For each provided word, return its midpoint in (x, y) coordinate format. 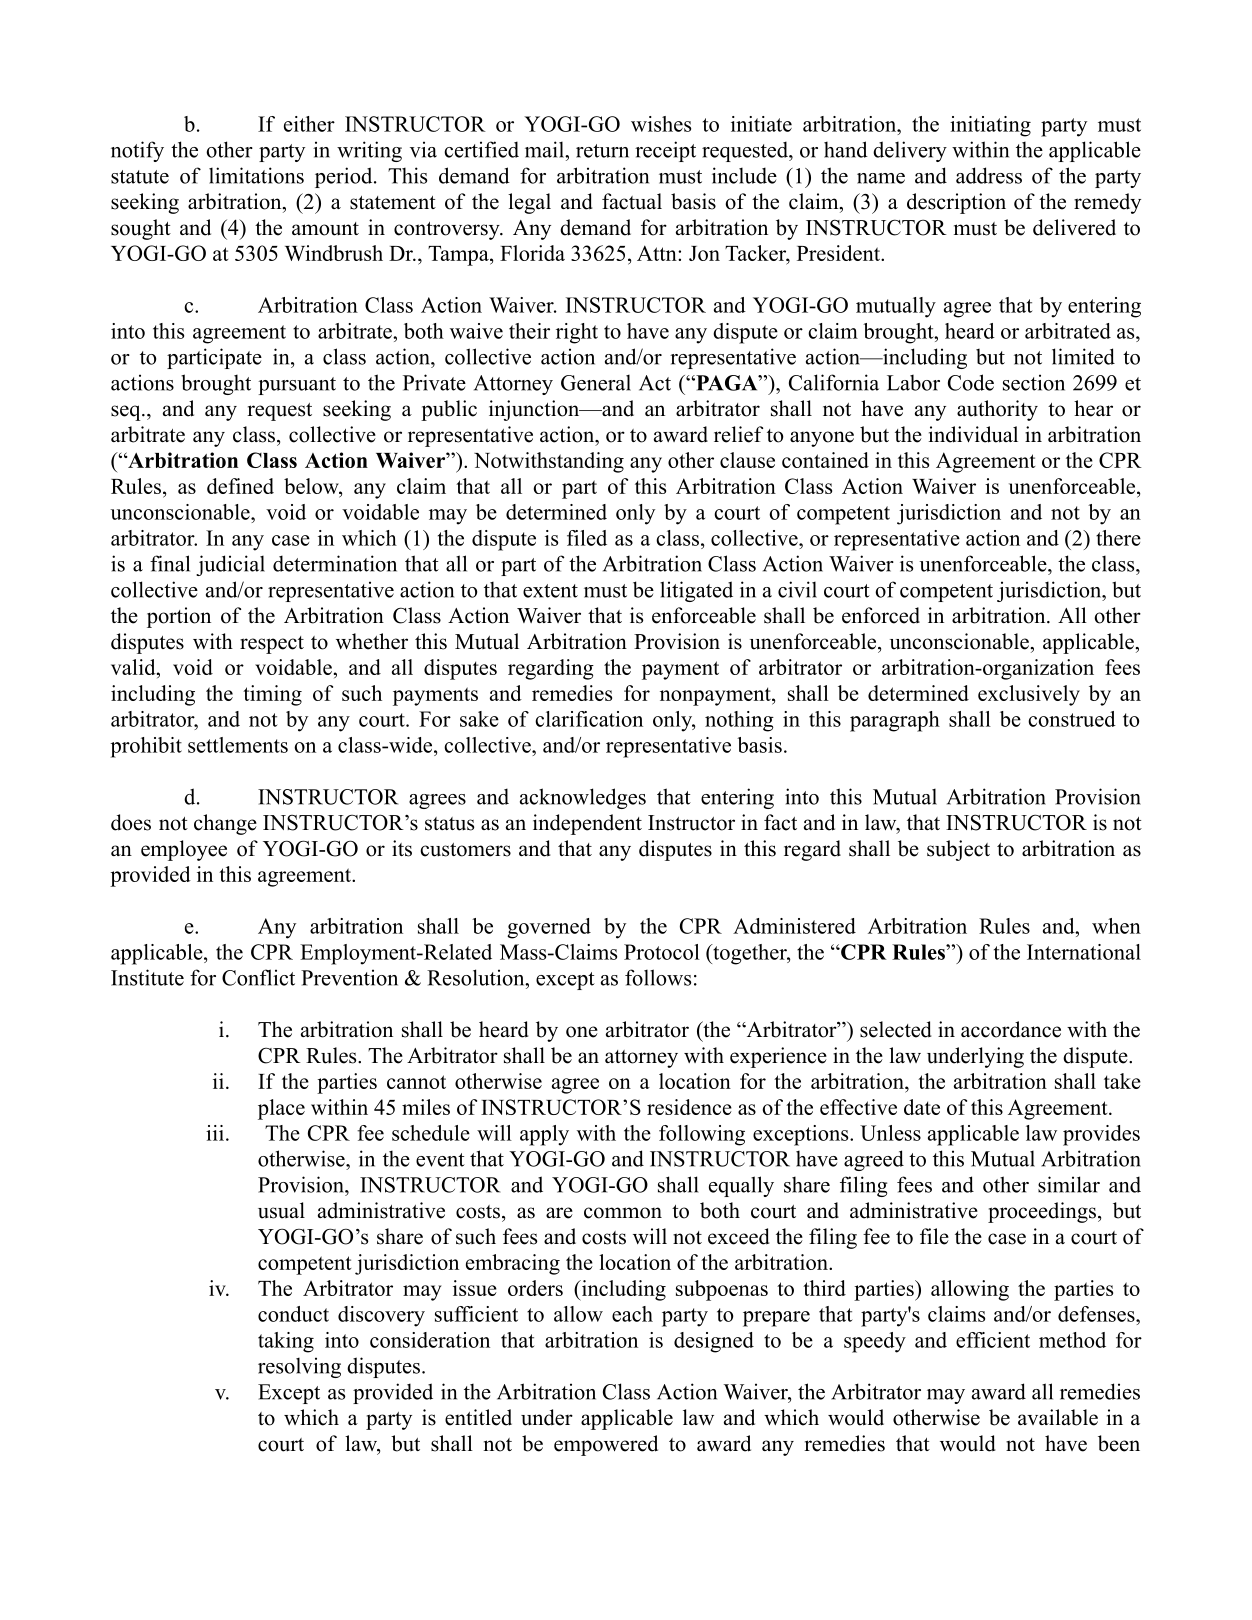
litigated (696, 591)
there (1118, 538)
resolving (299, 1367)
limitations (256, 175)
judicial (230, 565)
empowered (606, 1445)
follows (658, 977)
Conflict (258, 977)
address (989, 175)
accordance (1011, 1029)
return (602, 151)
